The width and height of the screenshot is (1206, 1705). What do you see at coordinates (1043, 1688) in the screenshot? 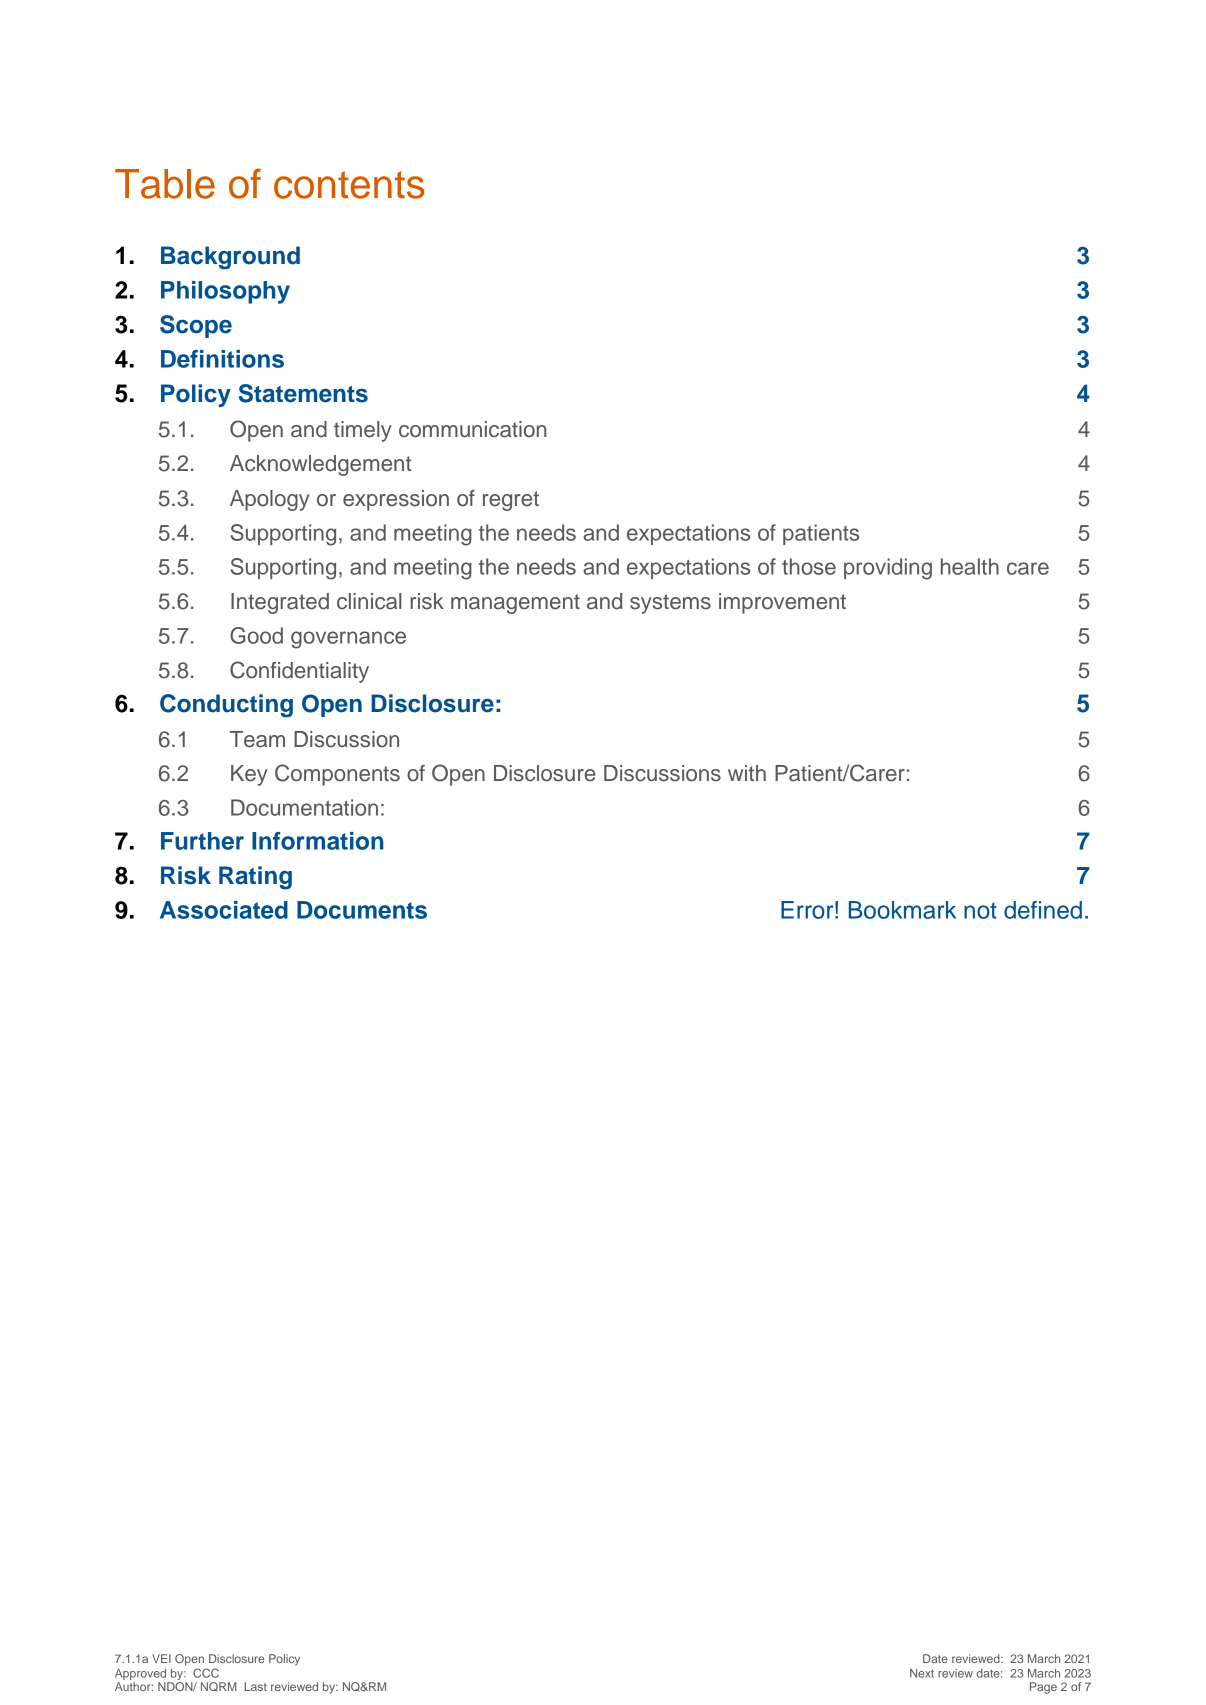
I see `Page` at bounding box center [1043, 1688].
